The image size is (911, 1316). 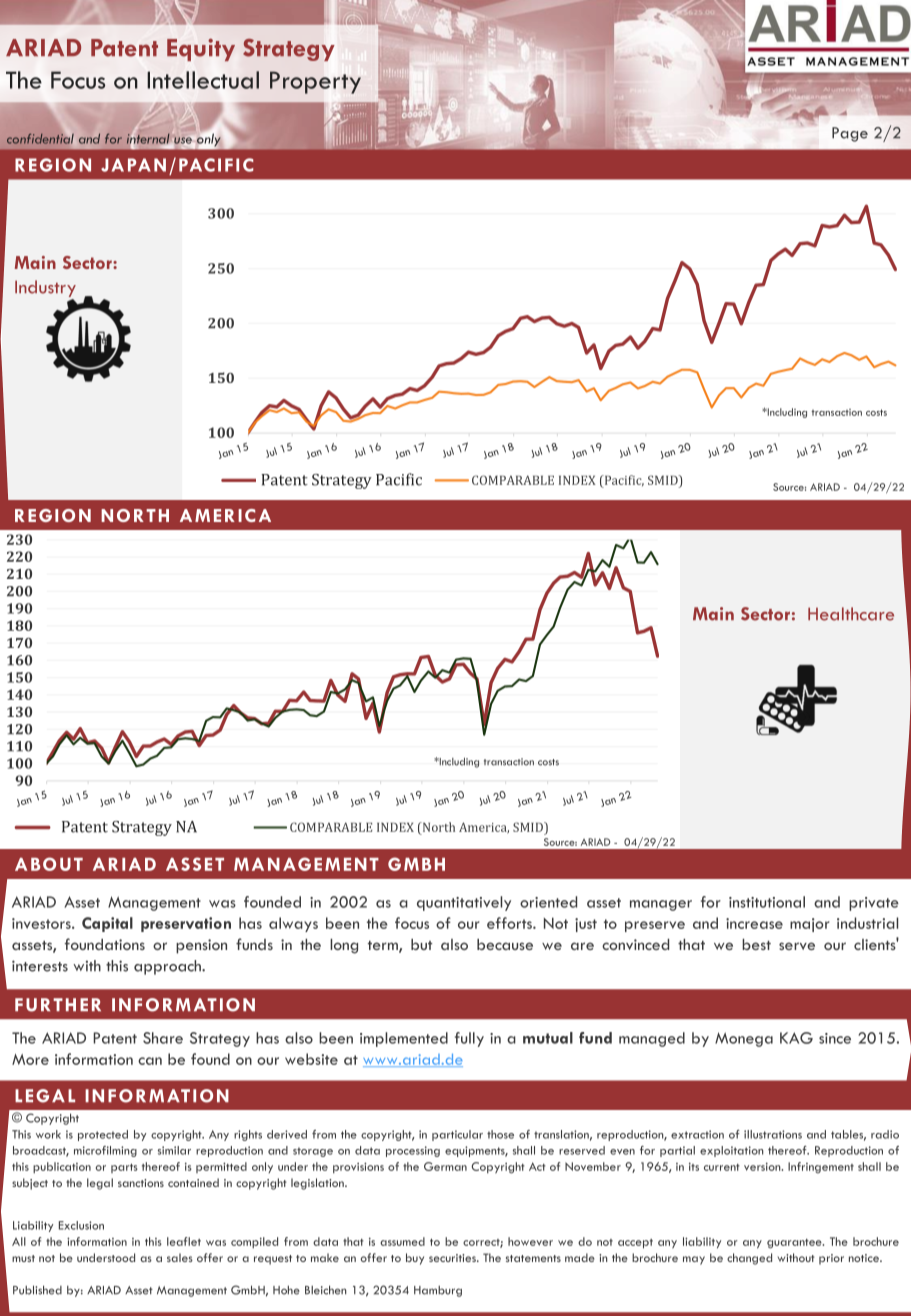 What do you see at coordinates (464, 903) in the image?
I see `quantitatively` at bounding box center [464, 903].
